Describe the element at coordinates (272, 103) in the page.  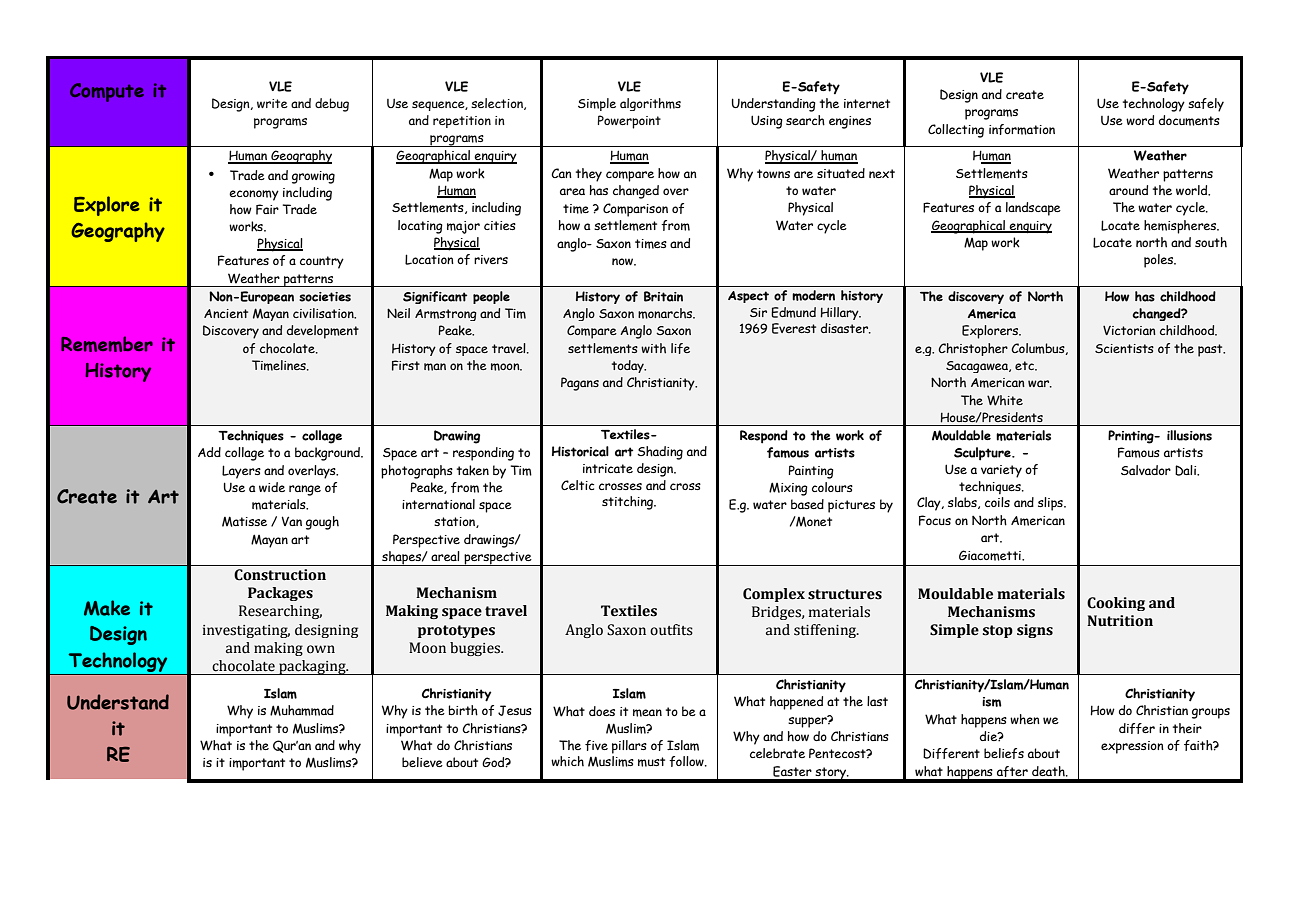
I see `write` at that location.
